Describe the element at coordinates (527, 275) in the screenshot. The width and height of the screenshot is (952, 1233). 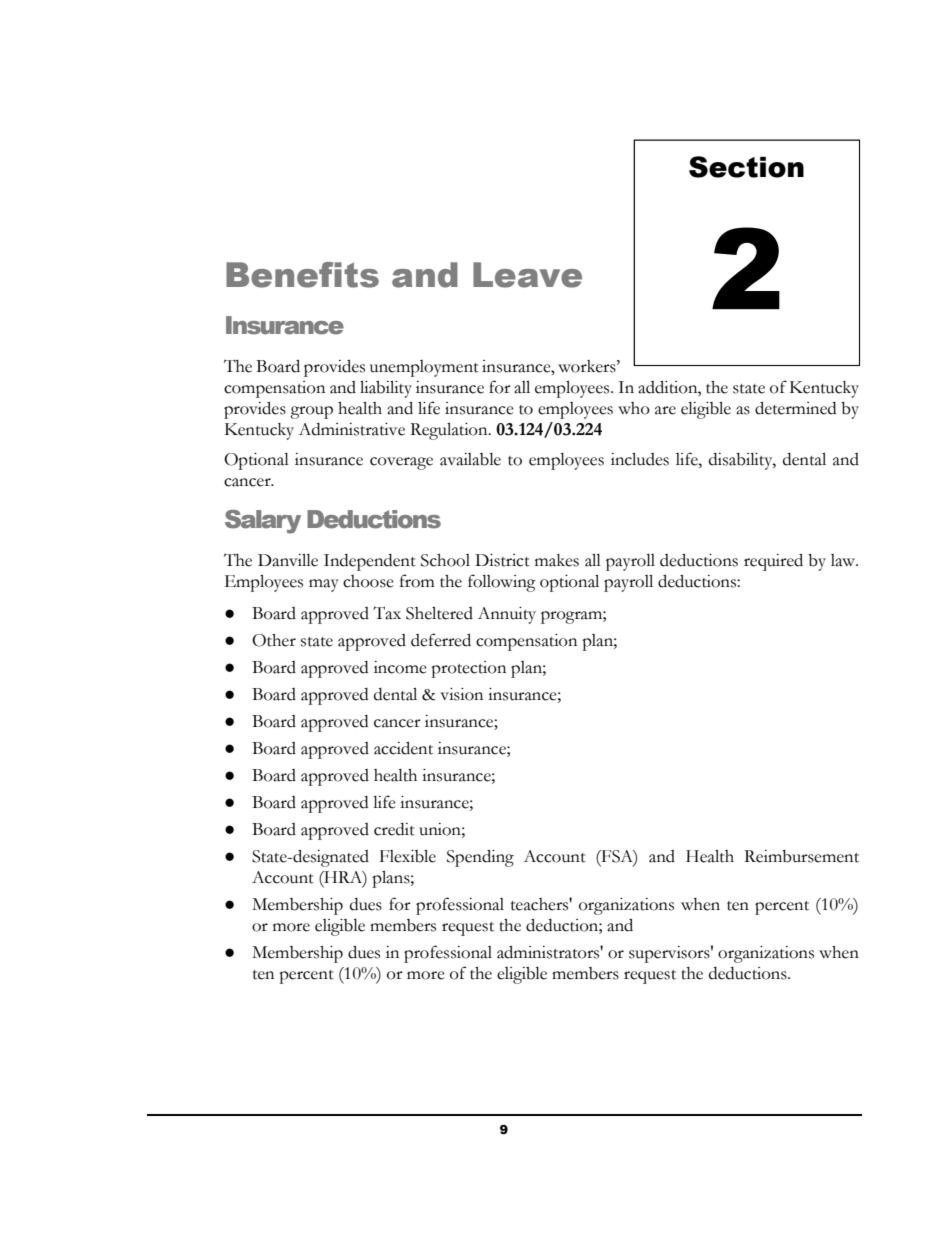
I see `Leave` at that location.
